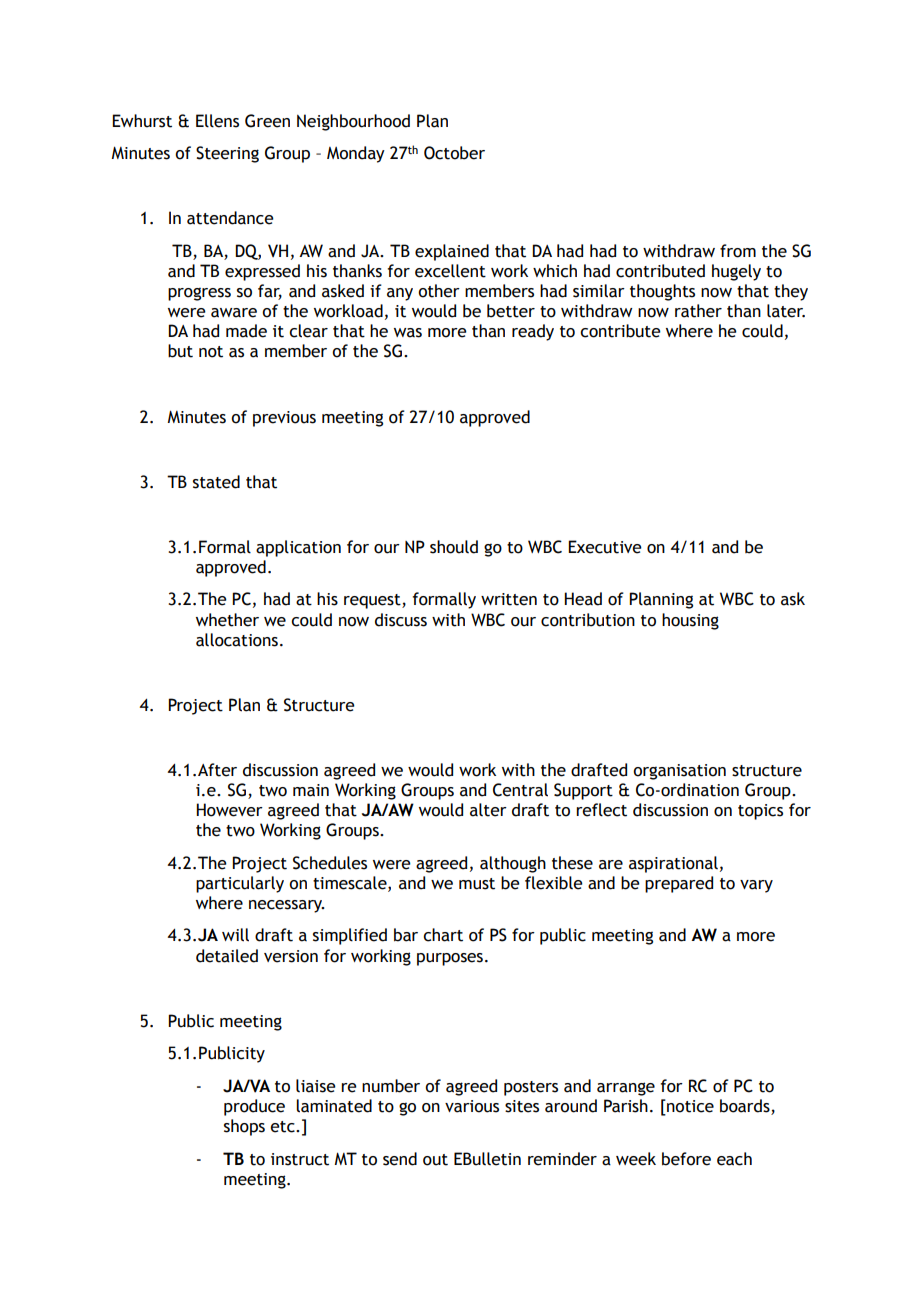  I want to click on housing, so click(690, 621).
